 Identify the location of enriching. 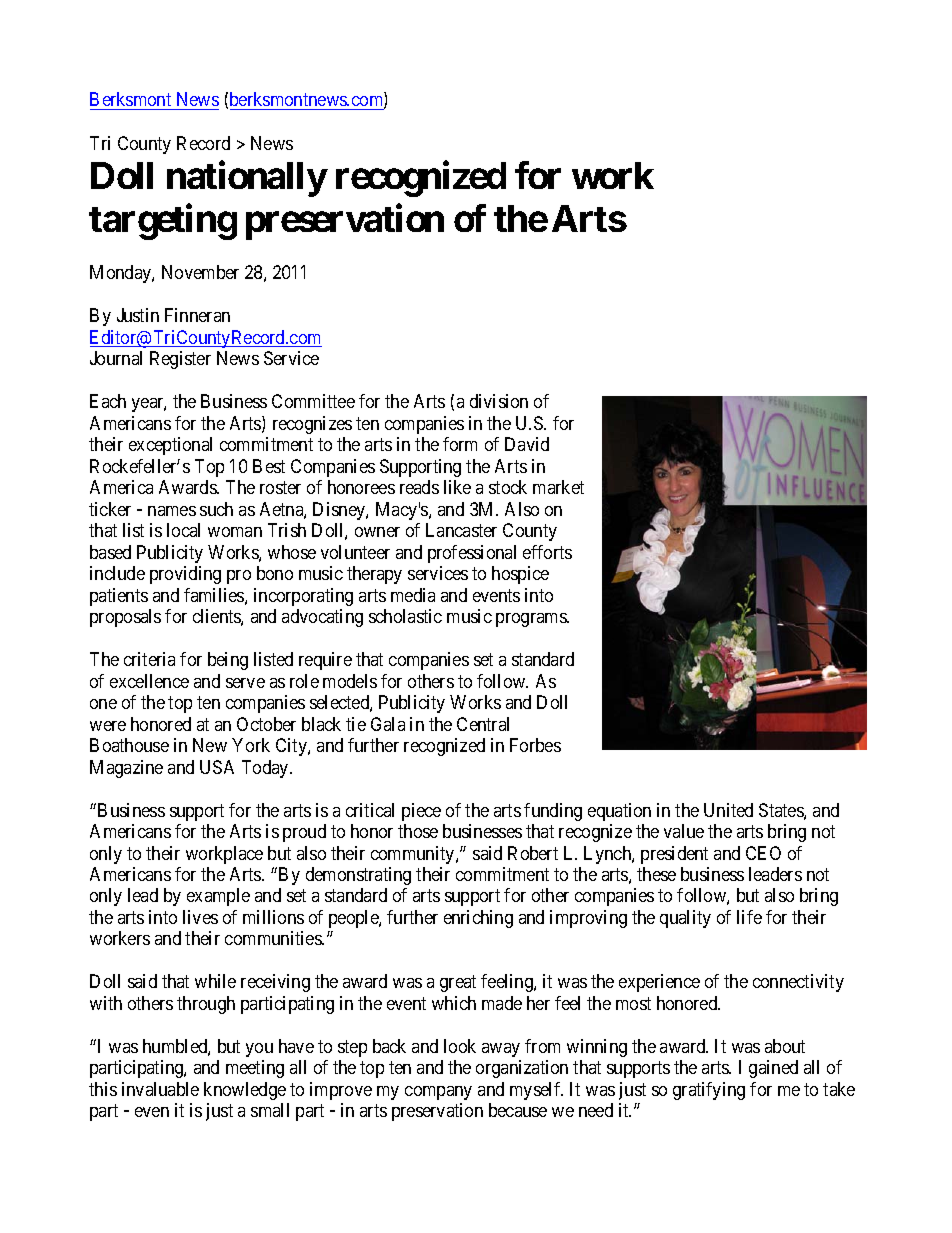
(478, 919).
